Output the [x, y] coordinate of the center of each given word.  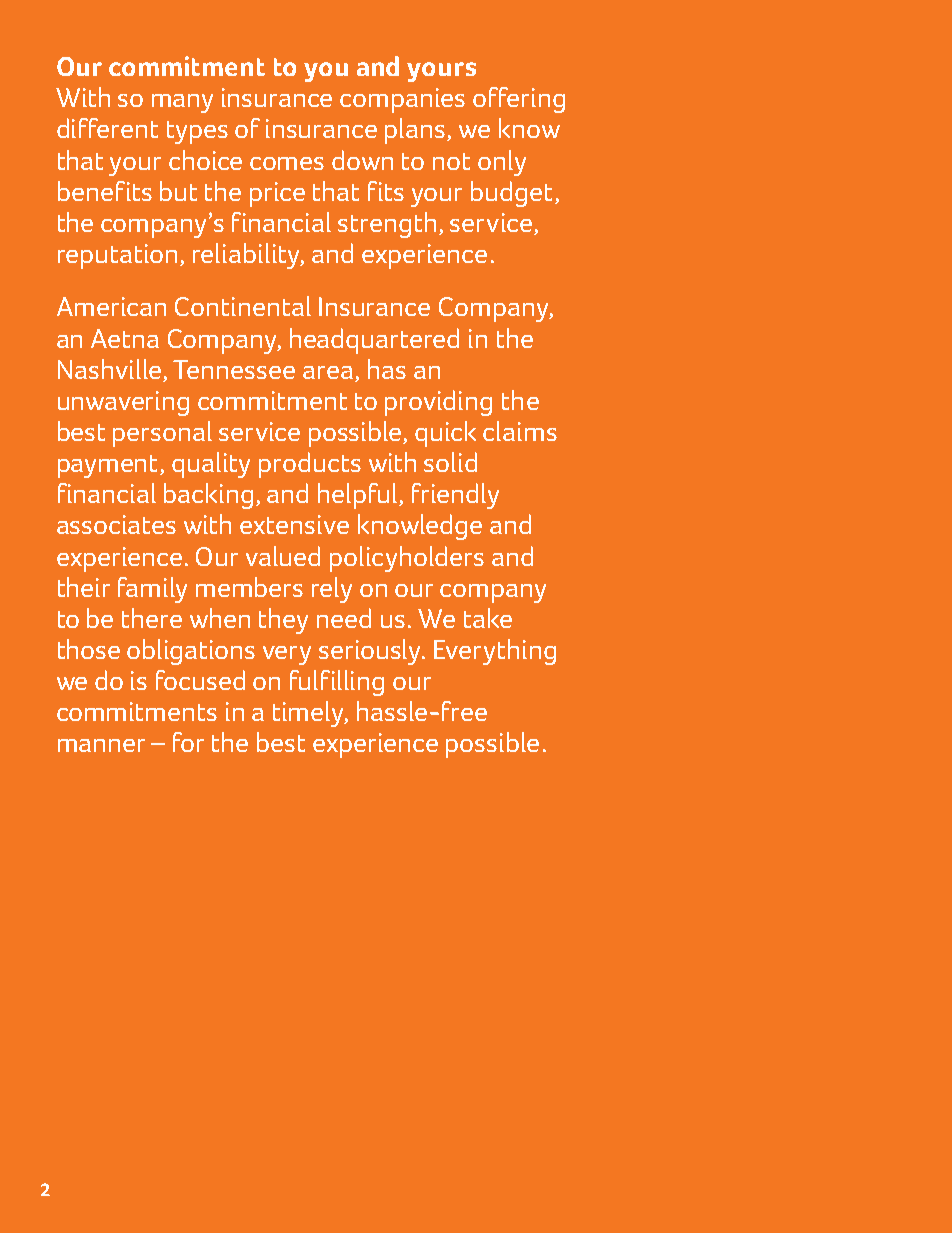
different [107, 128]
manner [101, 745]
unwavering [123, 403]
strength [387, 225]
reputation [117, 256]
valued [283, 556]
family [152, 590]
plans [416, 131]
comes [287, 163]
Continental [243, 306]
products [310, 465]
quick [445, 434]
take [488, 618]
